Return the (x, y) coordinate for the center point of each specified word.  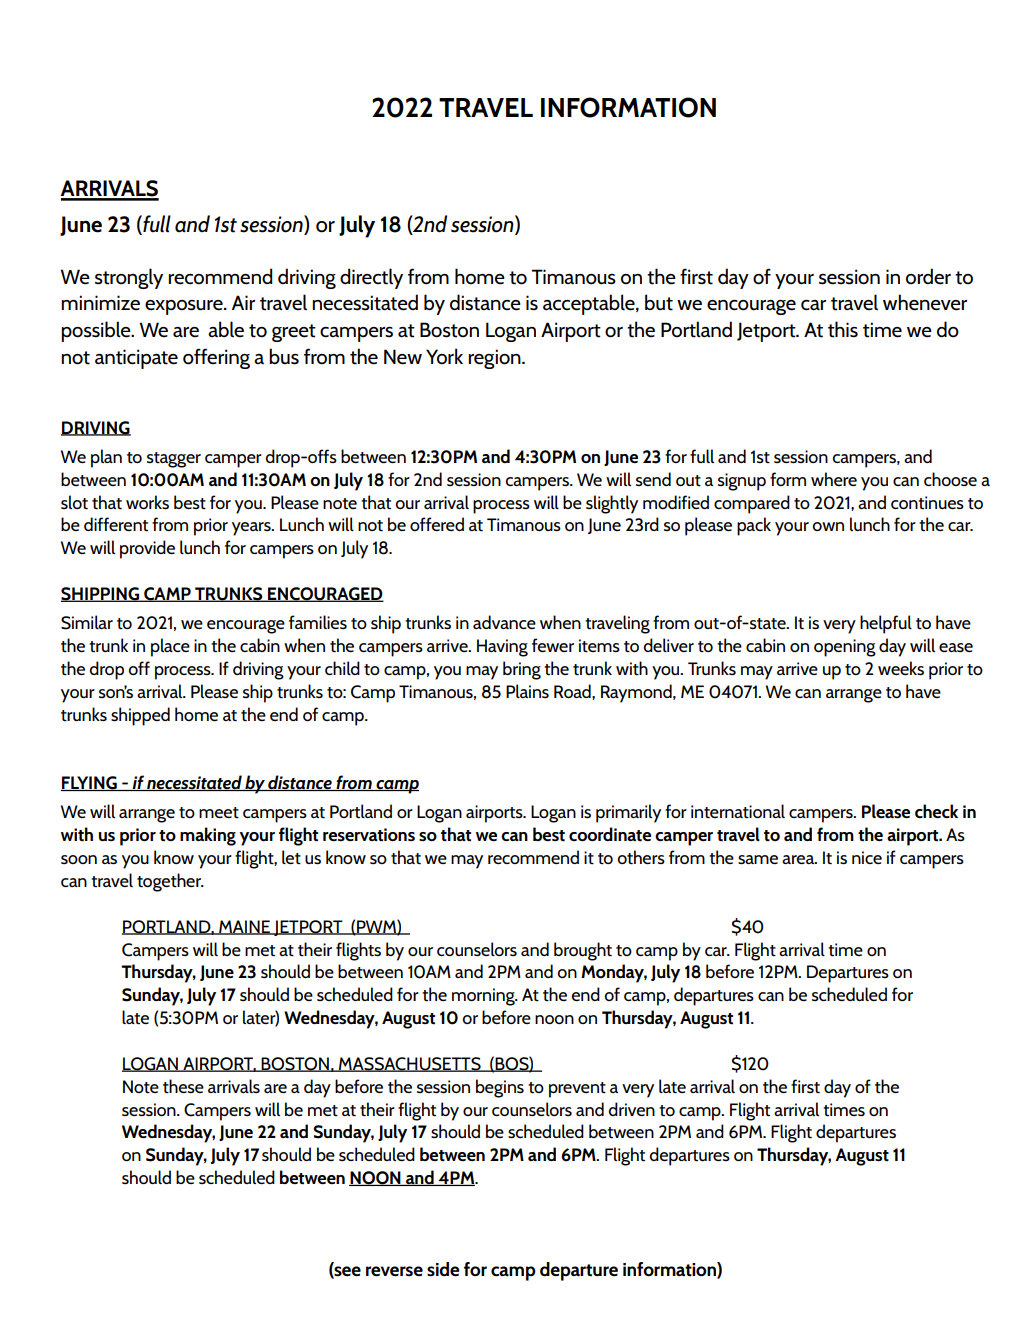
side (443, 1269)
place (170, 647)
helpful (886, 624)
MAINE (245, 927)
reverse (394, 1271)
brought (583, 951)
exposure (185, 307)
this (843, 329)
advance (504, 622)
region (495, 359)
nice (867, 857)
